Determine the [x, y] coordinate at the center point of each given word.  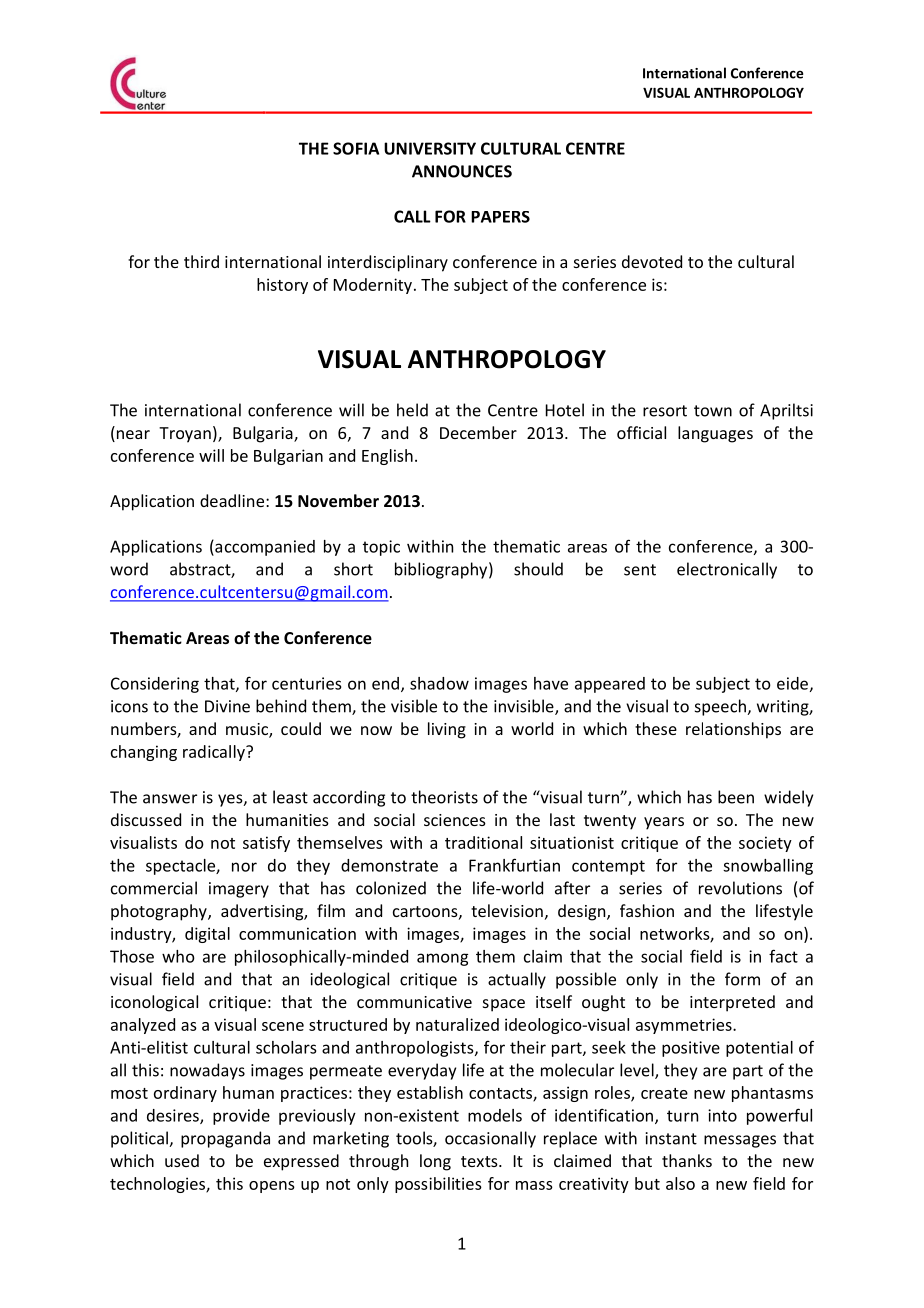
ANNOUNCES [462, 171]
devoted [652, 261]
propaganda [225, 1139]
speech [721, 707]
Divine [227, 706]
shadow [439, 683]
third [201, 261]
